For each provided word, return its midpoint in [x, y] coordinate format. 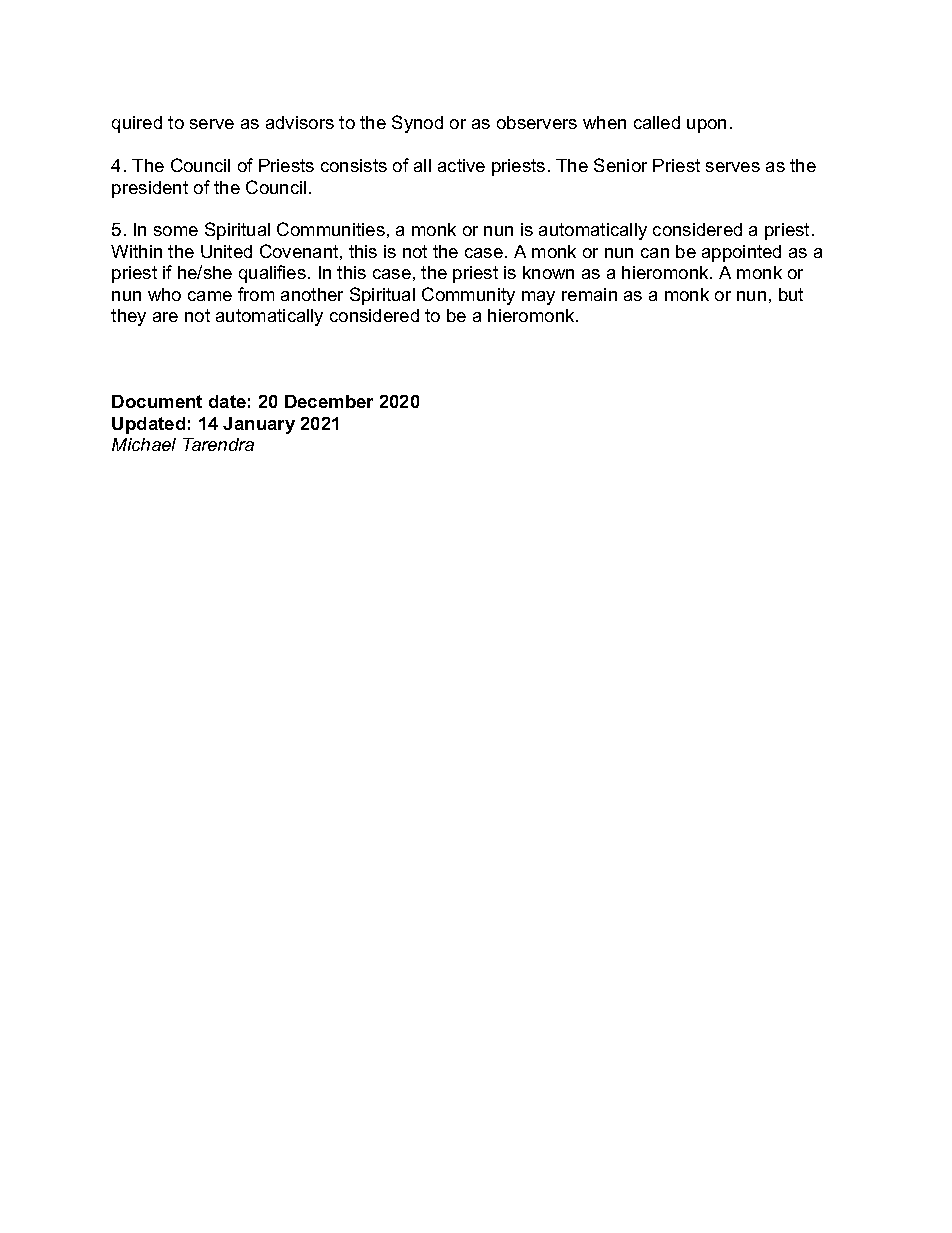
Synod [417, 124]
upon [706, 126]
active [461, 165]
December [329, 401]
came [210, 296]
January [259, 425]
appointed [741, 253]
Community [468, 296]
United [226, 251]
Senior [620, 165]
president [150, 189]
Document [157, 401]
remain [589, 294]
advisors [300, 122]
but [791, 294]
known [548, 272]
